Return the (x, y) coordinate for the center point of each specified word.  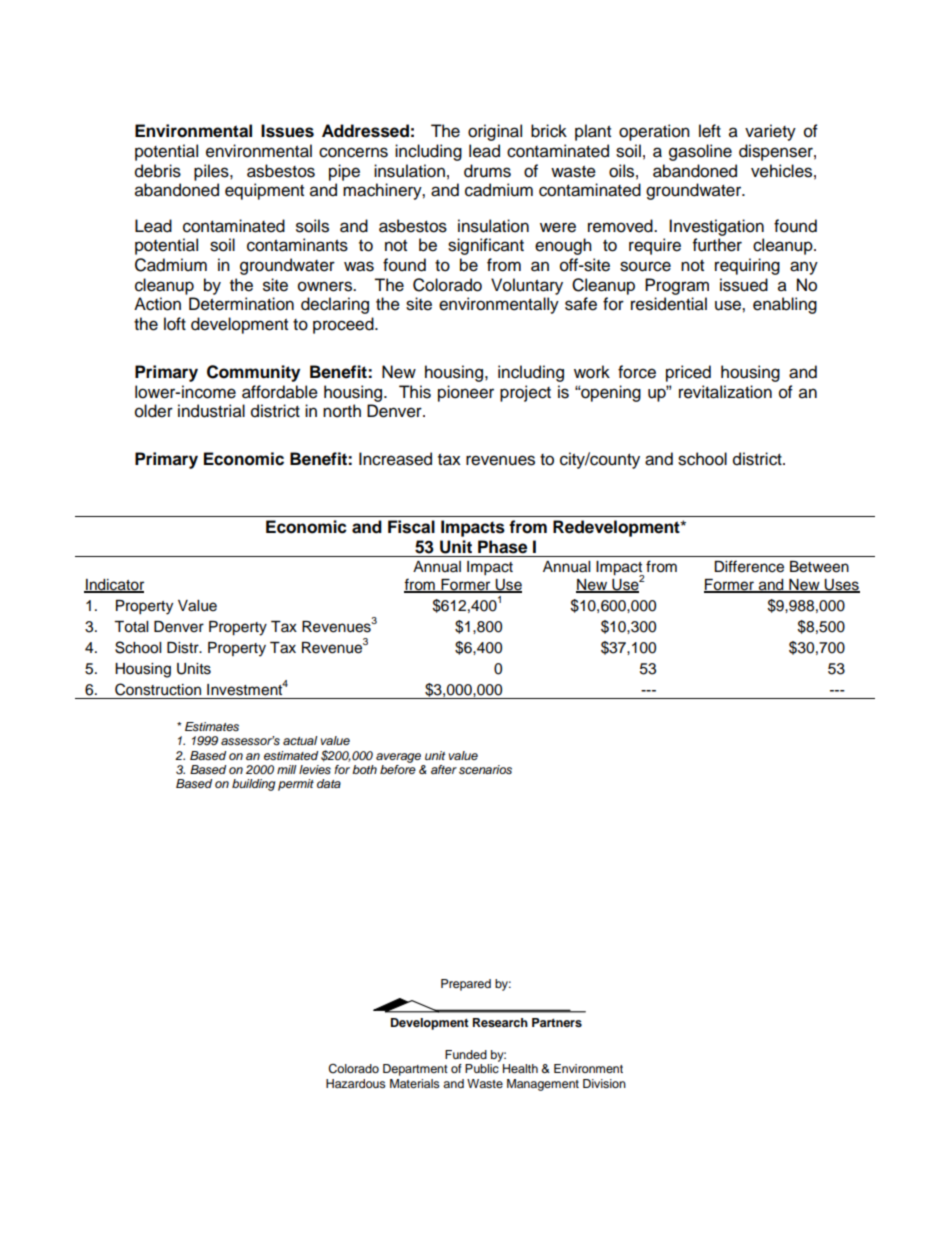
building (253, 785)
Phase (502, 547)
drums (487, 171)
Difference (749, 566)
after (444, 769)
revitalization (725, 392)
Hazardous (356, 1083)
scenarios (485, 769)
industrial (211, 411)
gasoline (700, 152)
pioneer (466, 393)
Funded (466, 1054)
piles (212, 172)
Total (131, 627)
